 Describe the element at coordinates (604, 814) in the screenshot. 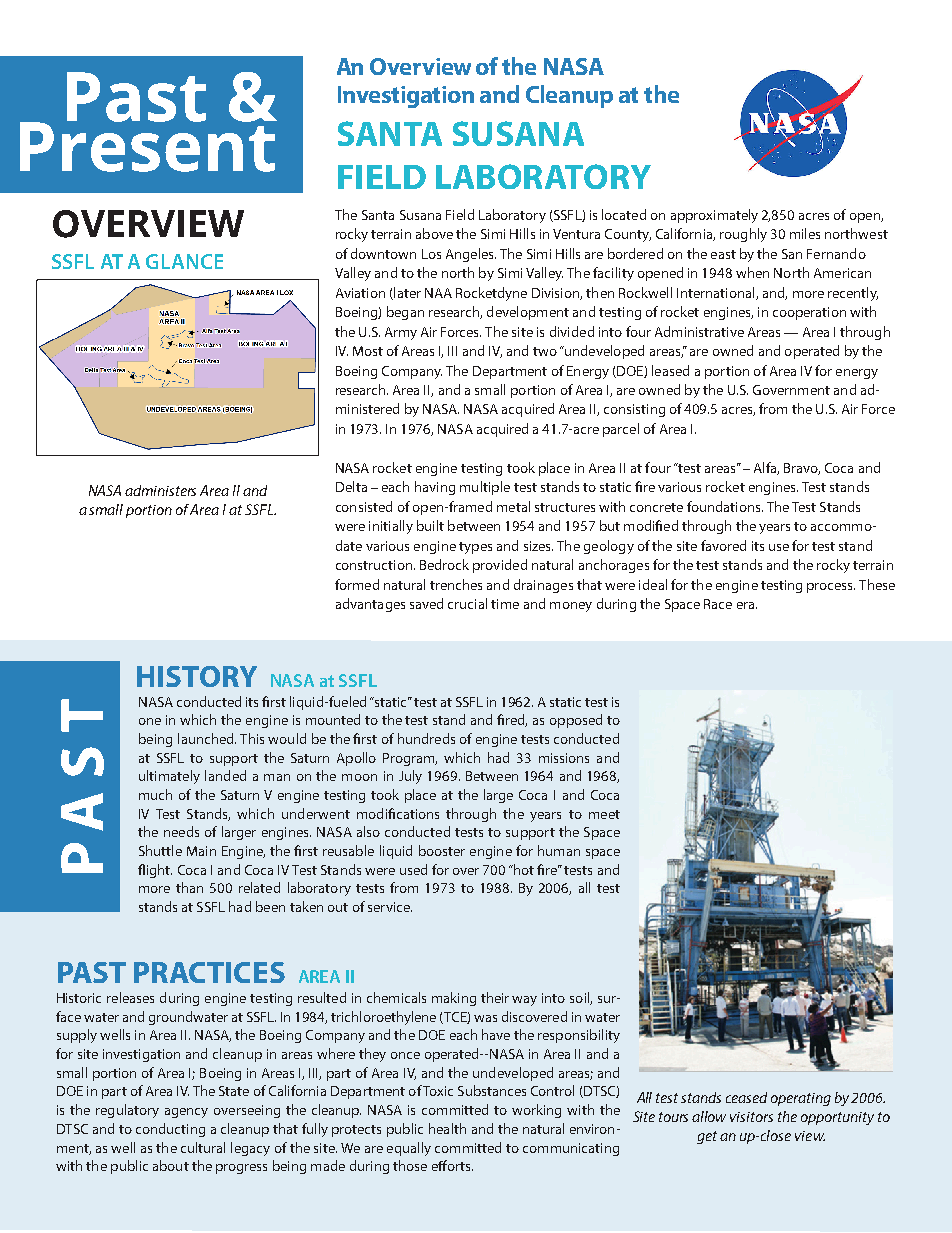

I see `meet` at that location.
